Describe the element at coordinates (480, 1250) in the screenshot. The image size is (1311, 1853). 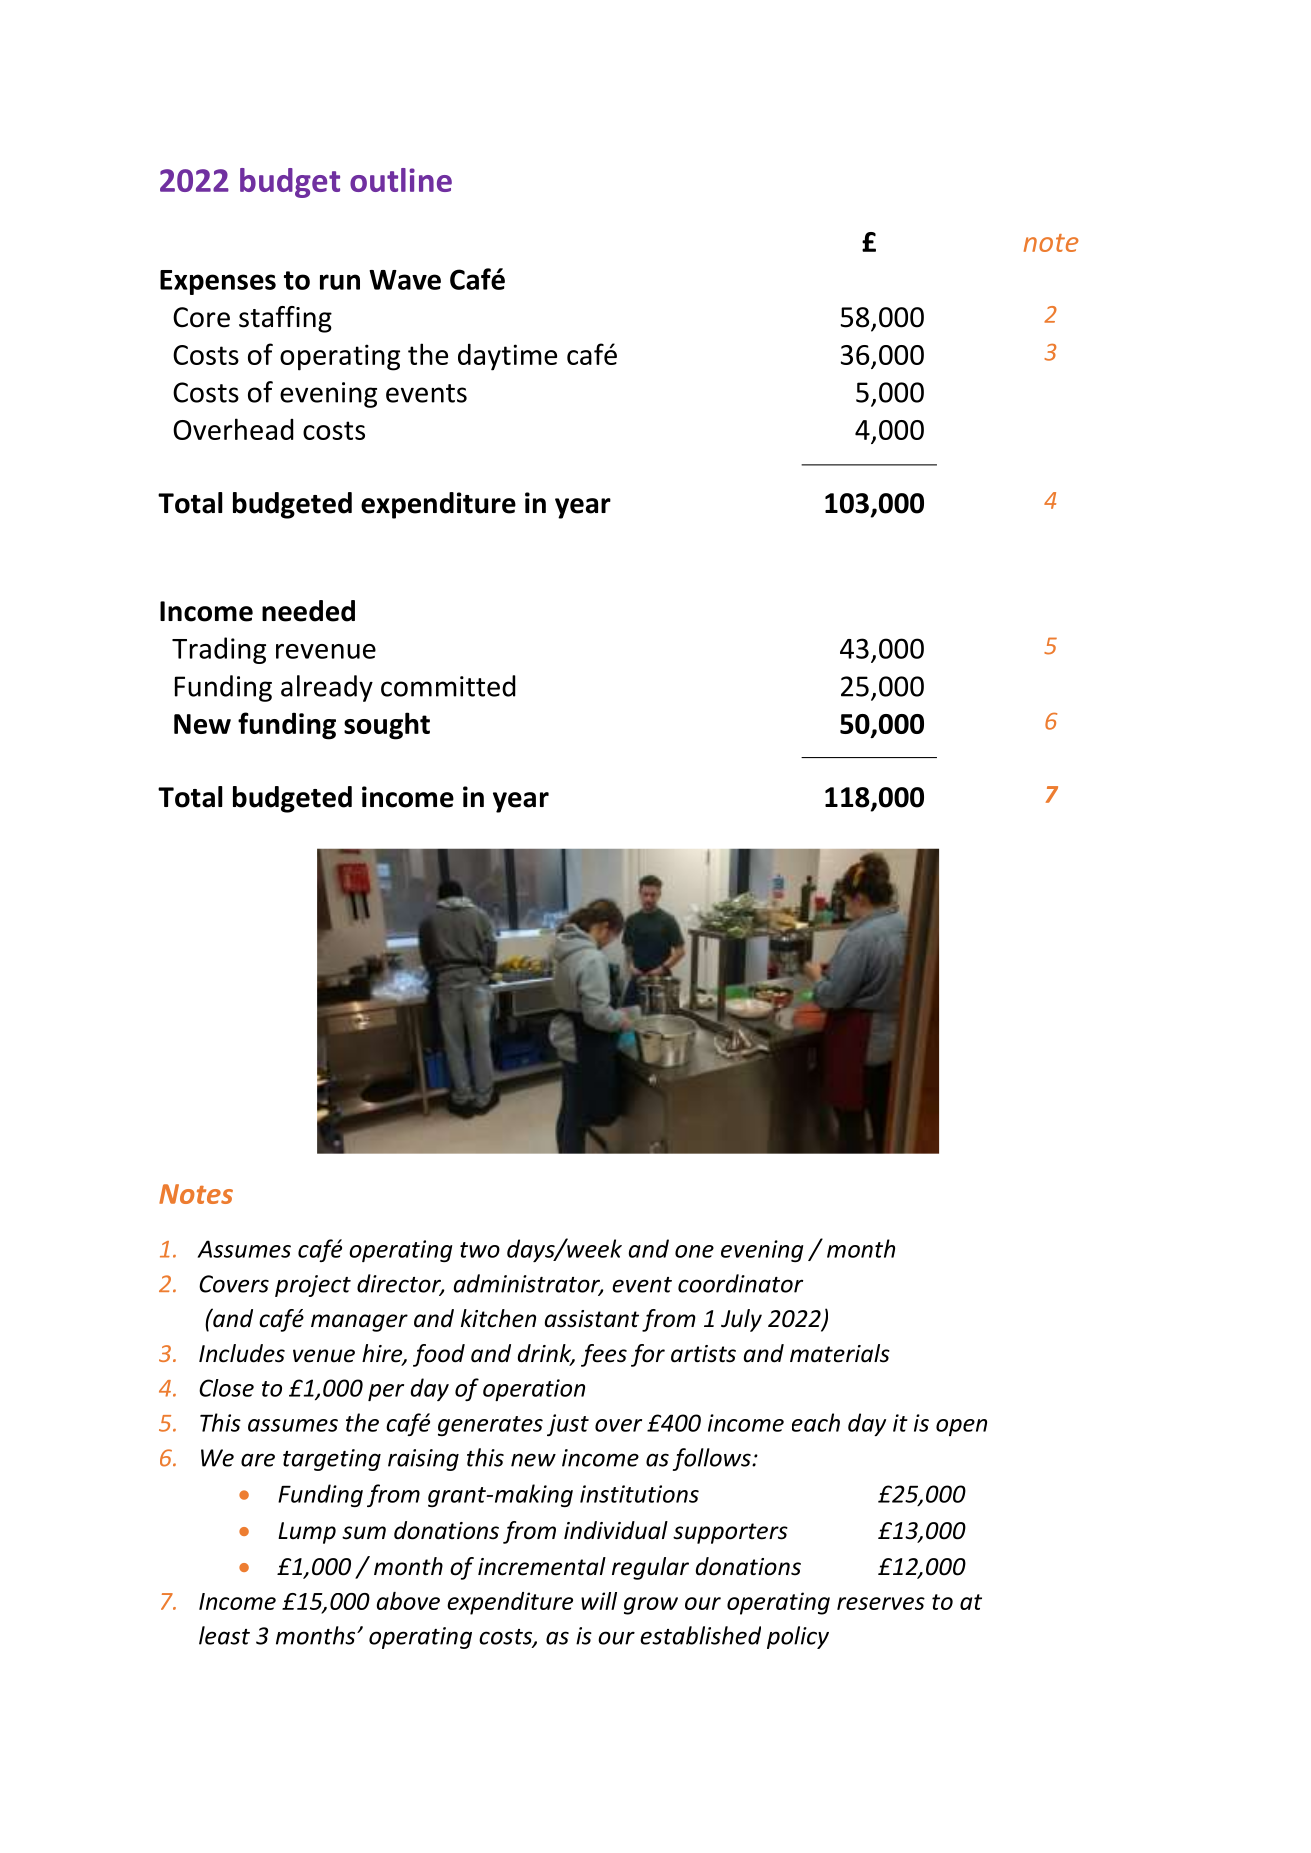
I see `two` at that location.
